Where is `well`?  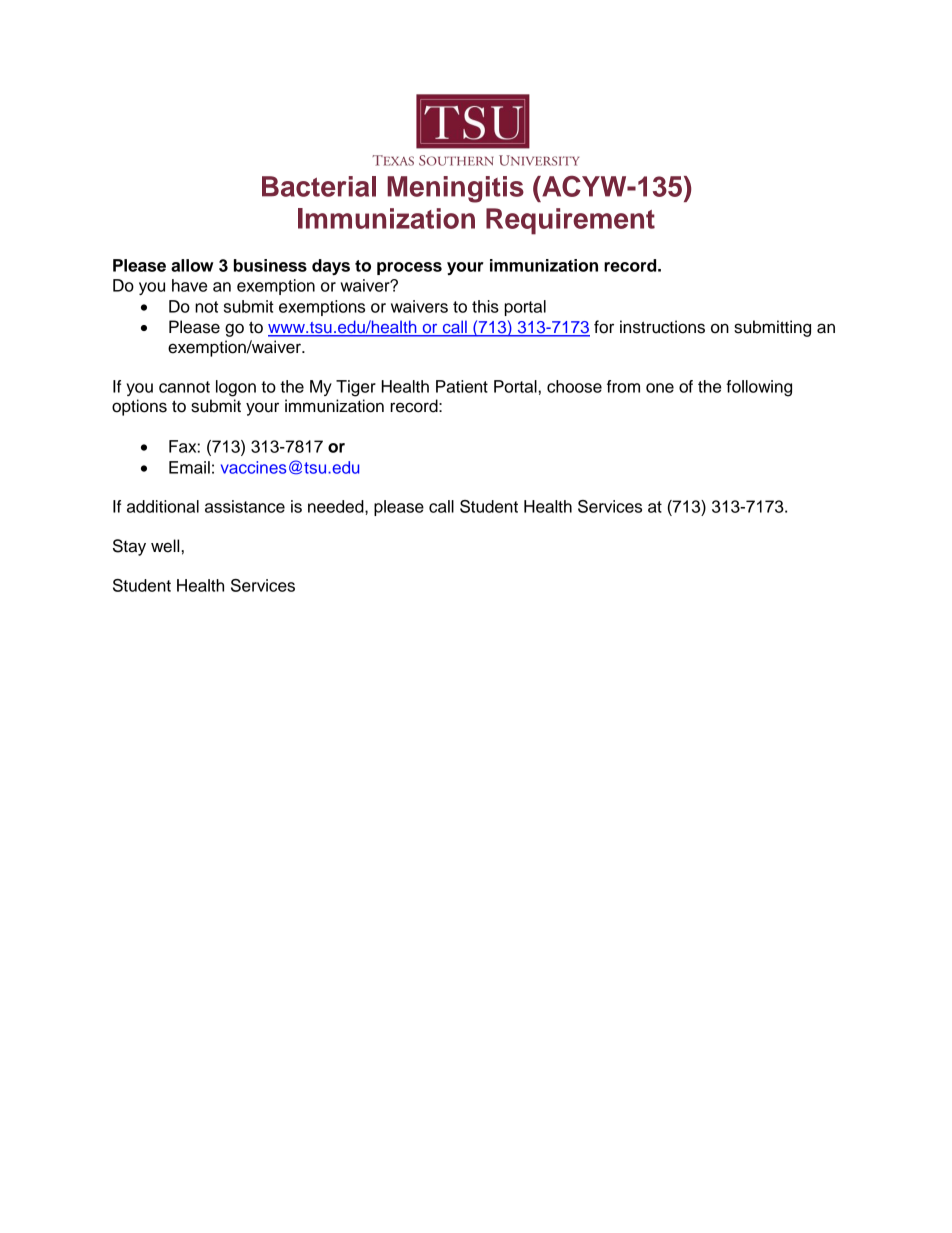
well is located at coordinates (165, 546).
